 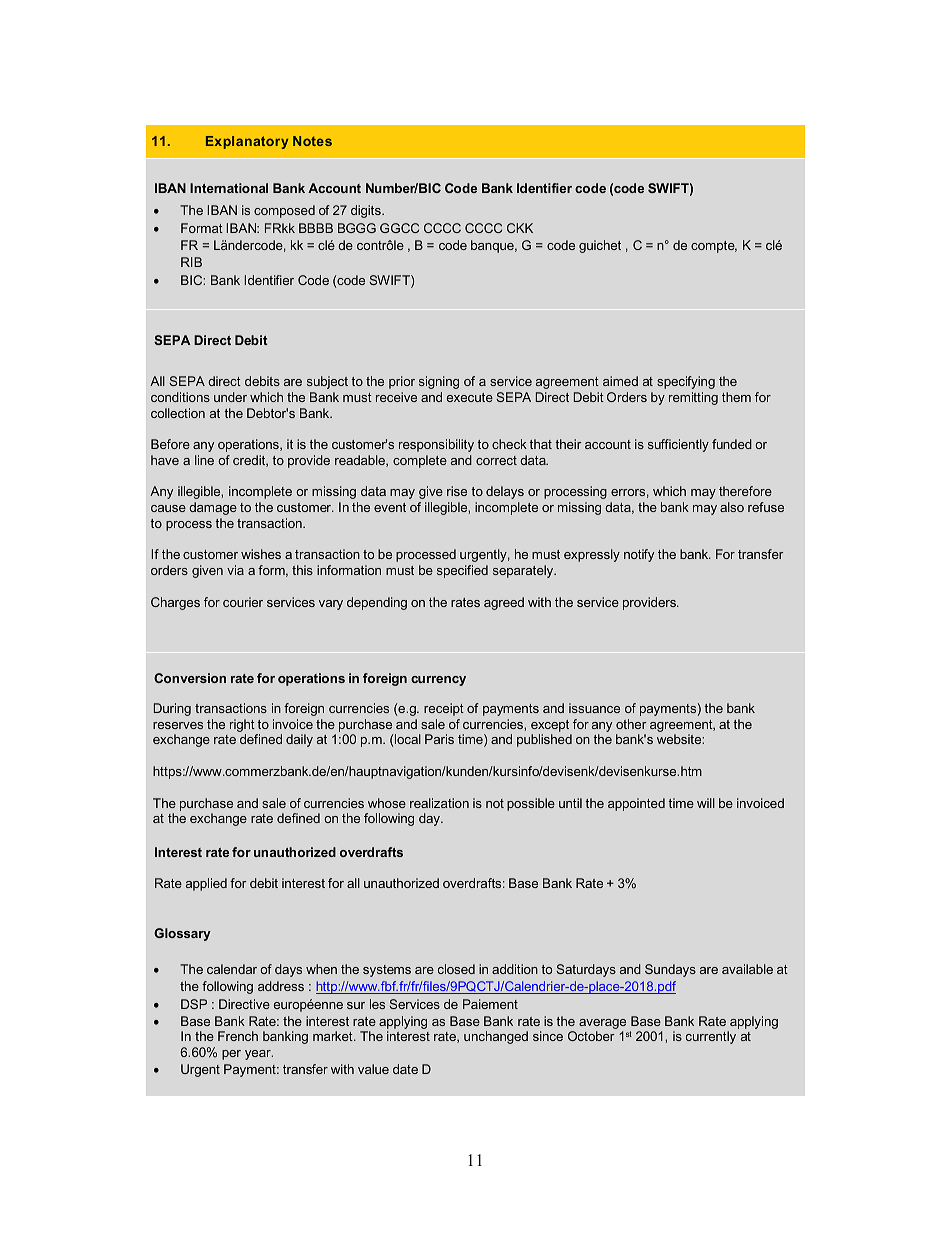 I want to click on International, so click(x=229, y=188).
